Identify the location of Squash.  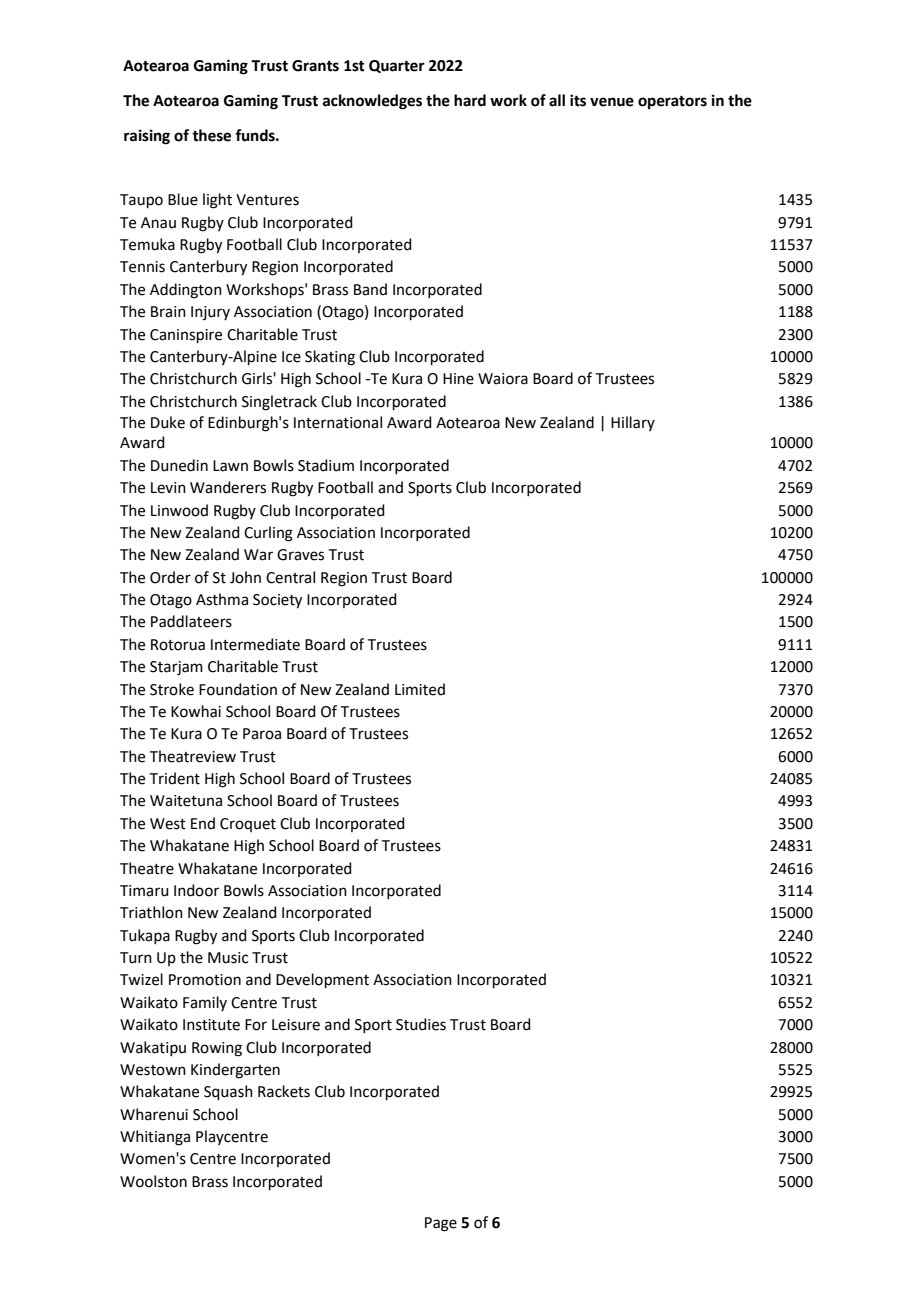
(228, 1092).
